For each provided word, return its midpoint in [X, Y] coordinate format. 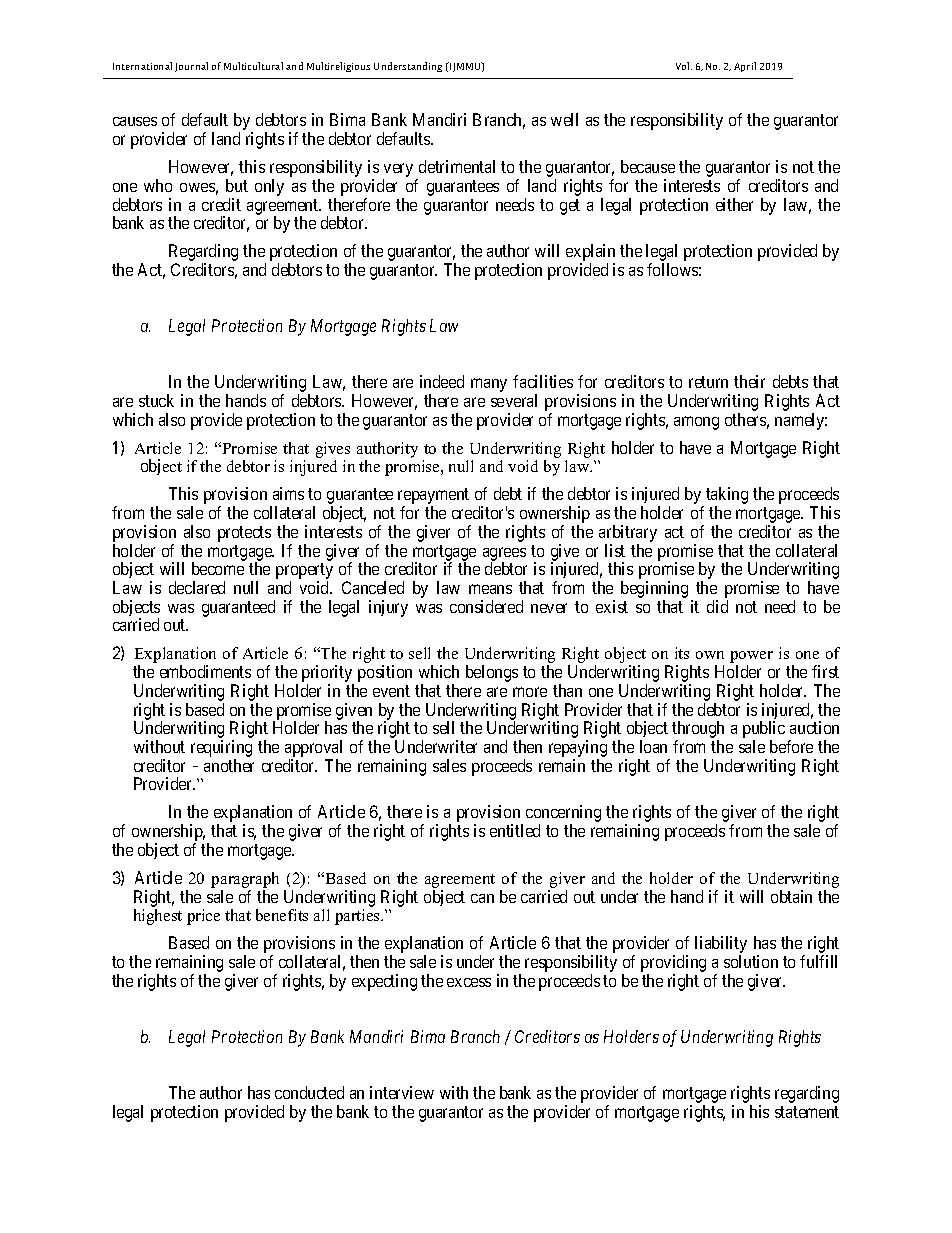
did [717, 606]
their [749, 381]
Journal [191, 67]
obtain [791, 896]
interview [402, 1092]
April [745, 67]
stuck [156, 400]
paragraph [245, 881]
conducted [309, 1092]
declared [197, 587]
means [490, 589]
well [564, 119]
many [489, 385]
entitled [515, 830]
